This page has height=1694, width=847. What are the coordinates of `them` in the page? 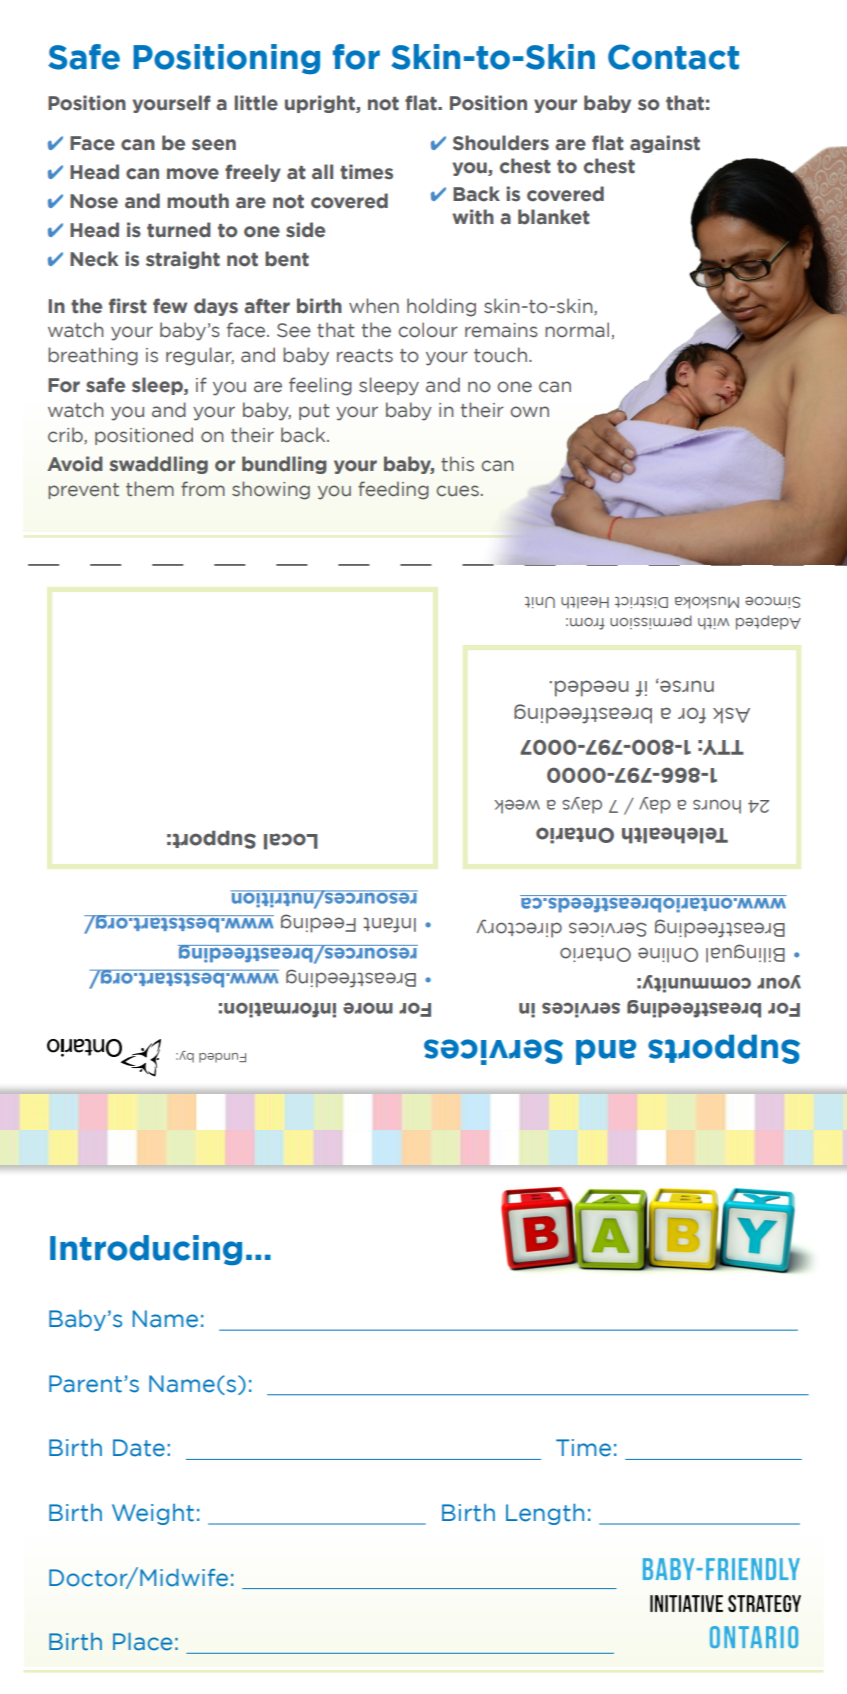 It's located at (150, 489).
